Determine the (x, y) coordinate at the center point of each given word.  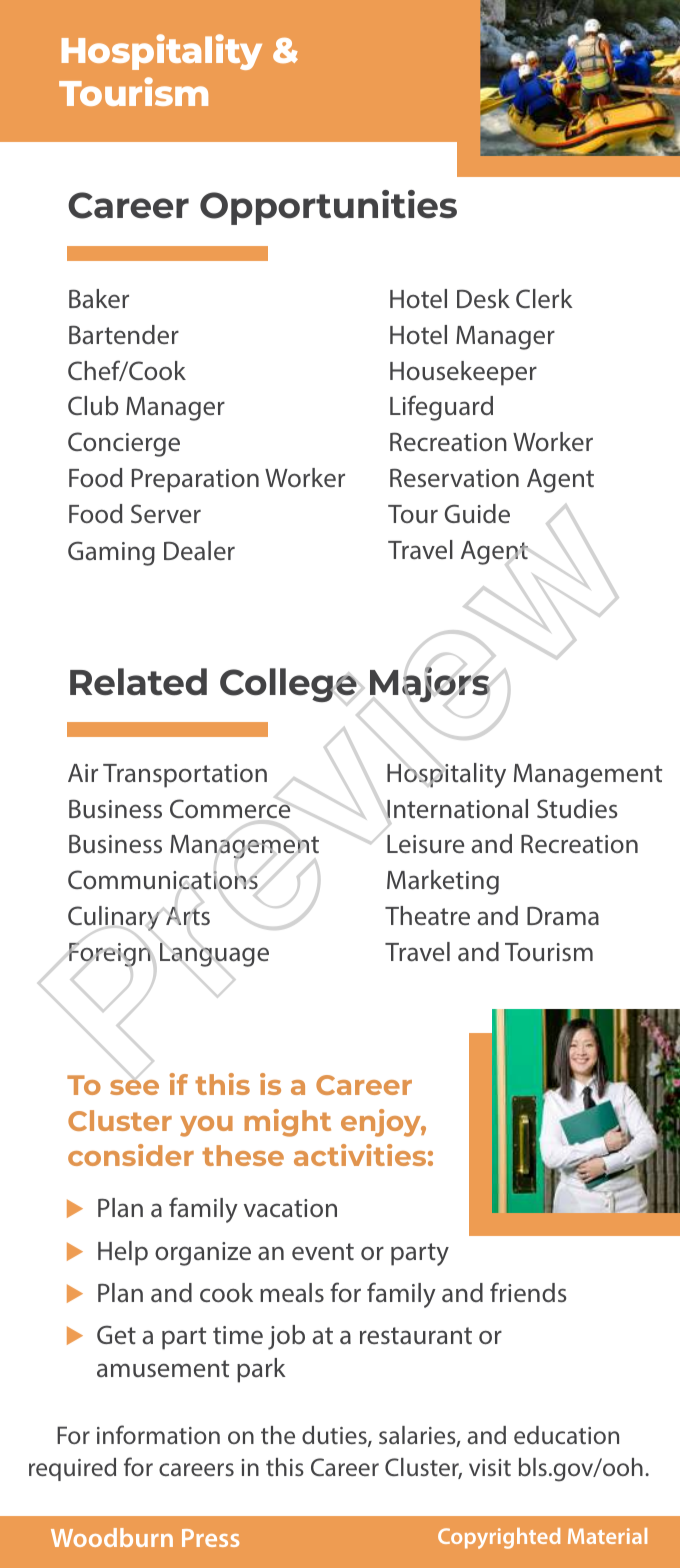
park (261, 1370)
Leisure (425, 844)
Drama (563, 916)
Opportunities (328, 207)
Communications (163, 879)
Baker (99, 298)
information (158, 1434)
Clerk (544, 298)
